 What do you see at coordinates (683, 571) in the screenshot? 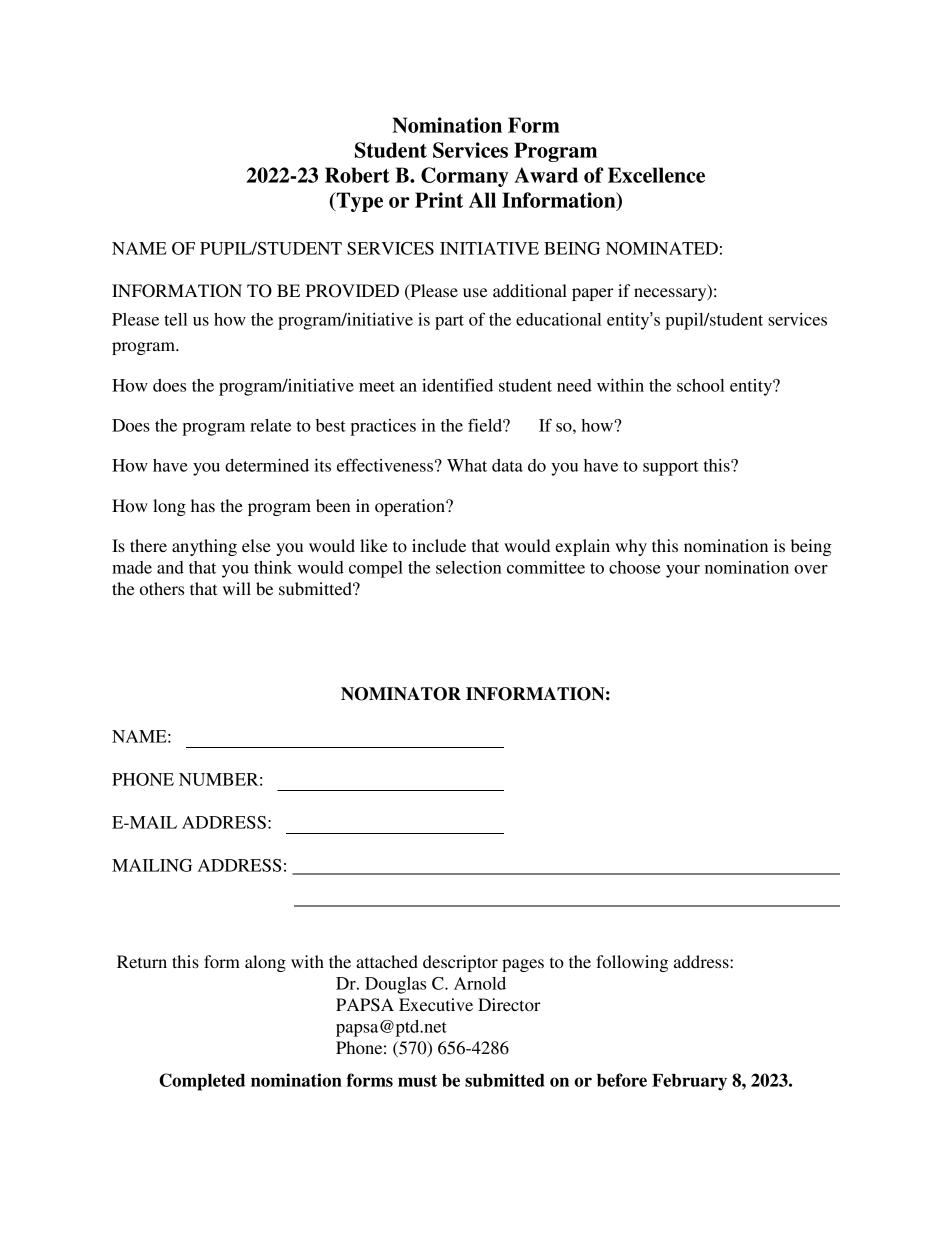
I see `your` at bounding box center [683, 571].
